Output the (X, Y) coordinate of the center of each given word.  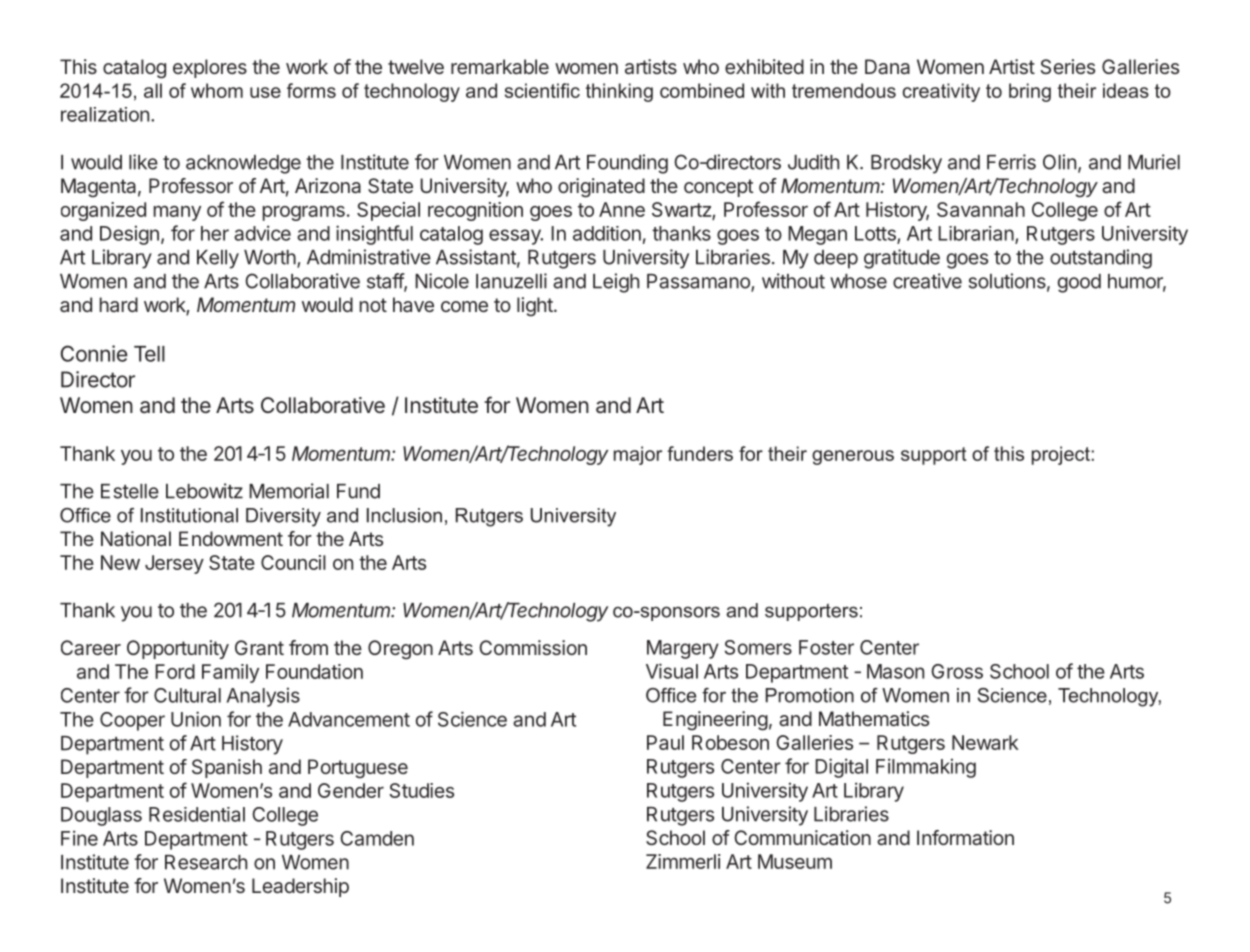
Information (965, 837)
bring (1030, 92)
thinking (619, 92)
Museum (795, 861)
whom (217, 90)
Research (206, 862)
